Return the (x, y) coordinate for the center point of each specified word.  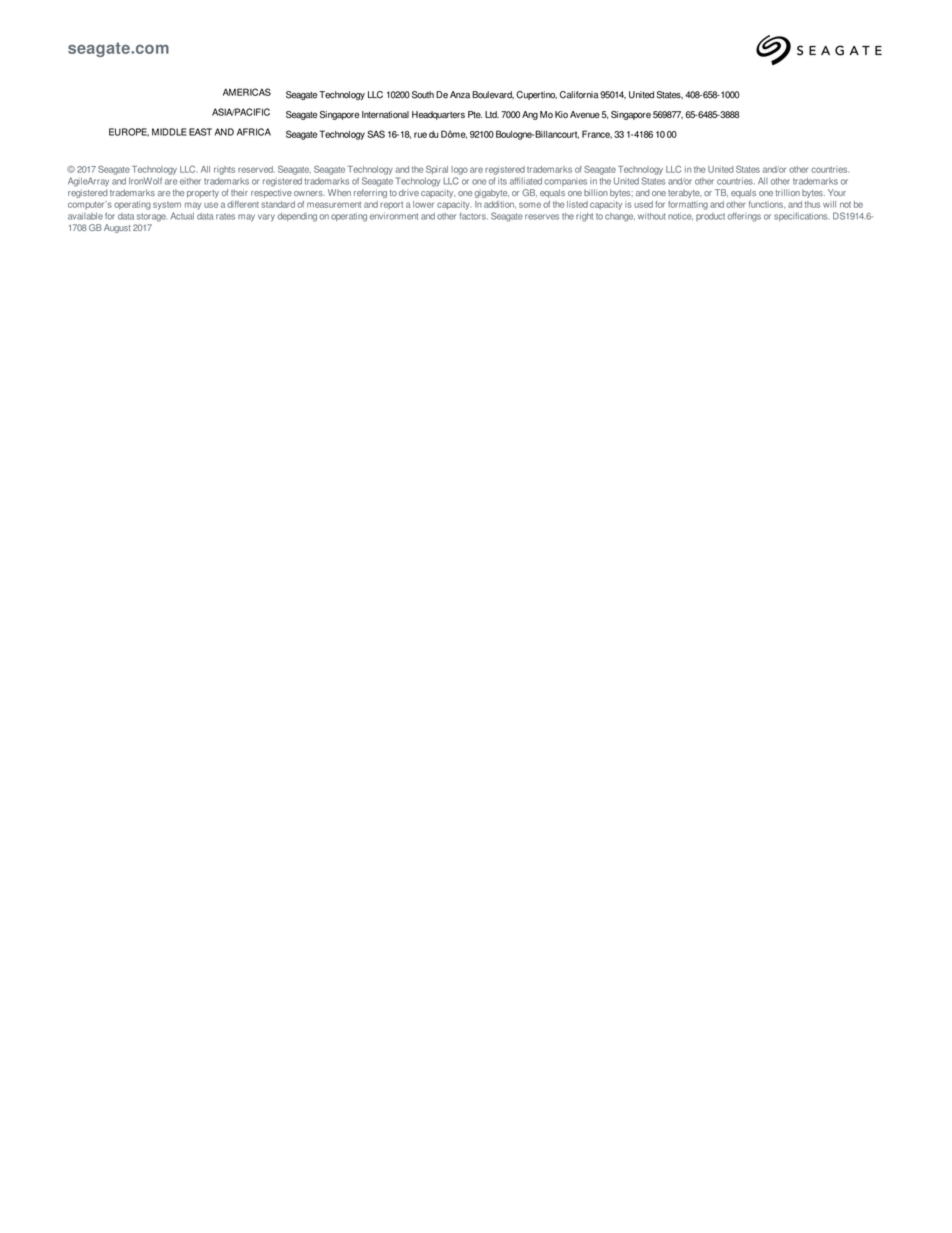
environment (394, 216)
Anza (460, 95)
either (190, 181)
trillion (787, 192)
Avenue (585, 114)
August (117, 228)
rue (420, 135)
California (579, 95)
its (502, 181)
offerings (744, 217)
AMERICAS (247, 92)
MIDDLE (169, 132)
